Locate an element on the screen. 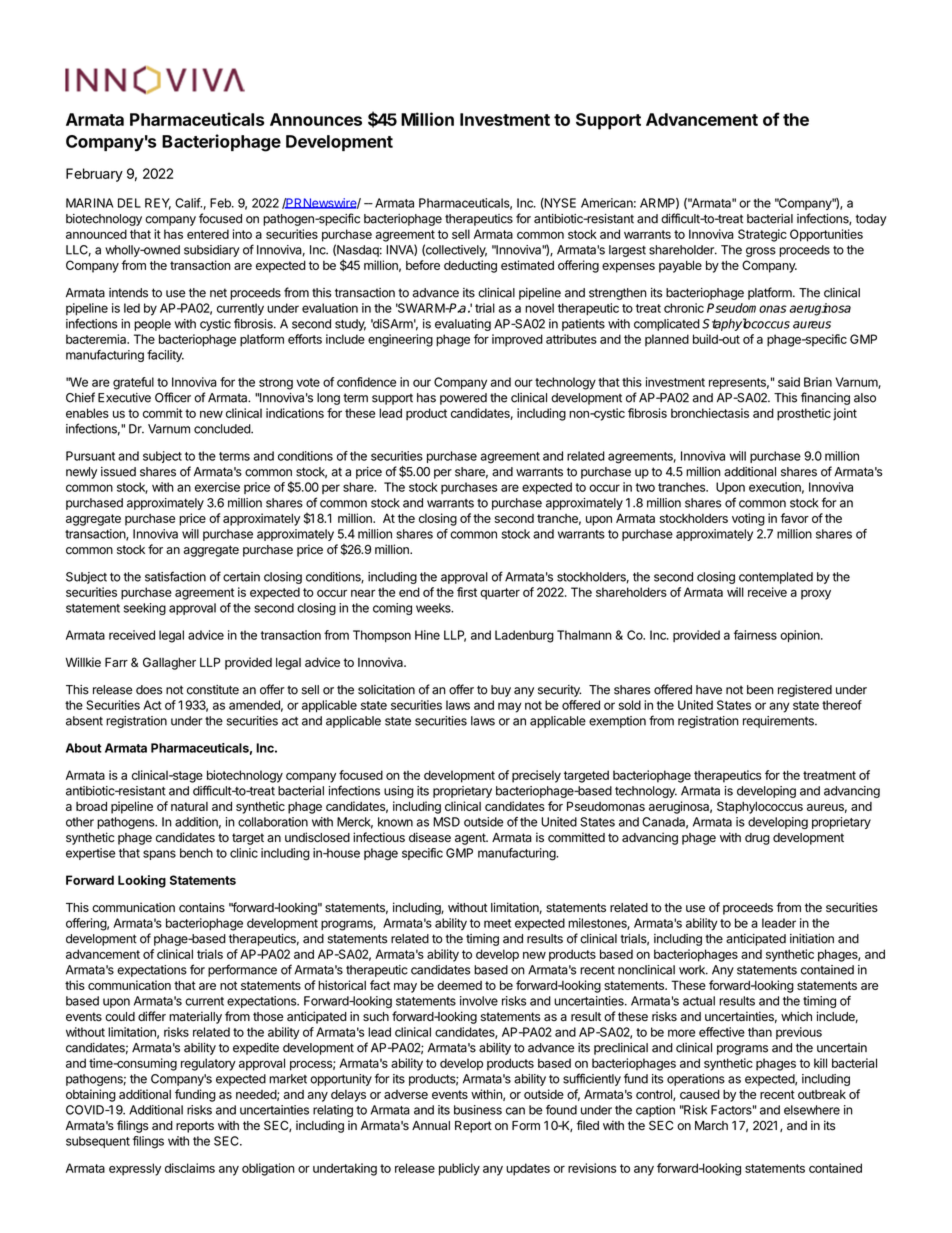 This screenshot has height=1233, width=952. Hine is located at coordinates (427, 635).
